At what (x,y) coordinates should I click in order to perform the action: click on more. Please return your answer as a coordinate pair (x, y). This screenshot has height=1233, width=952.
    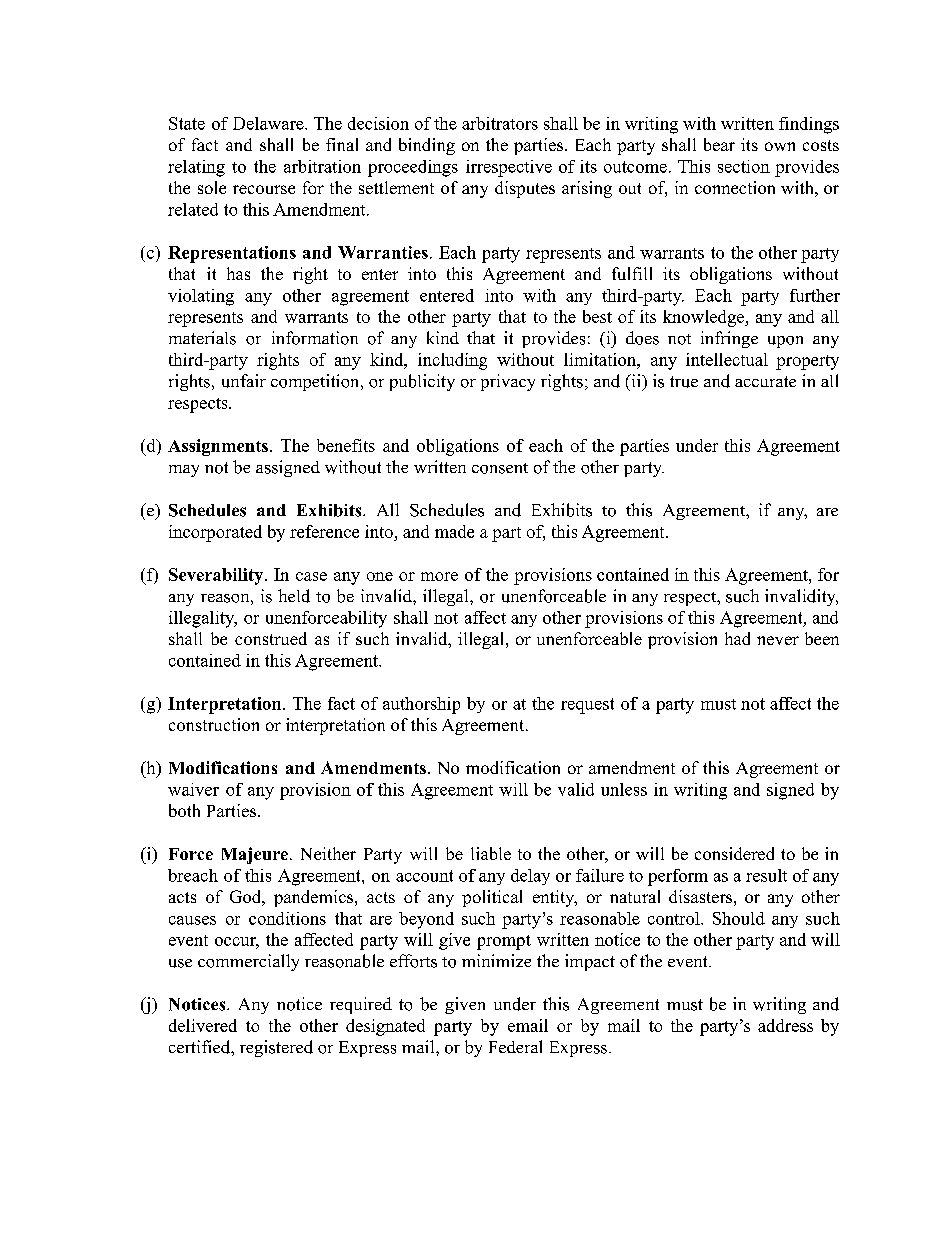
    Looking at the image, I should click on (439, 576).
